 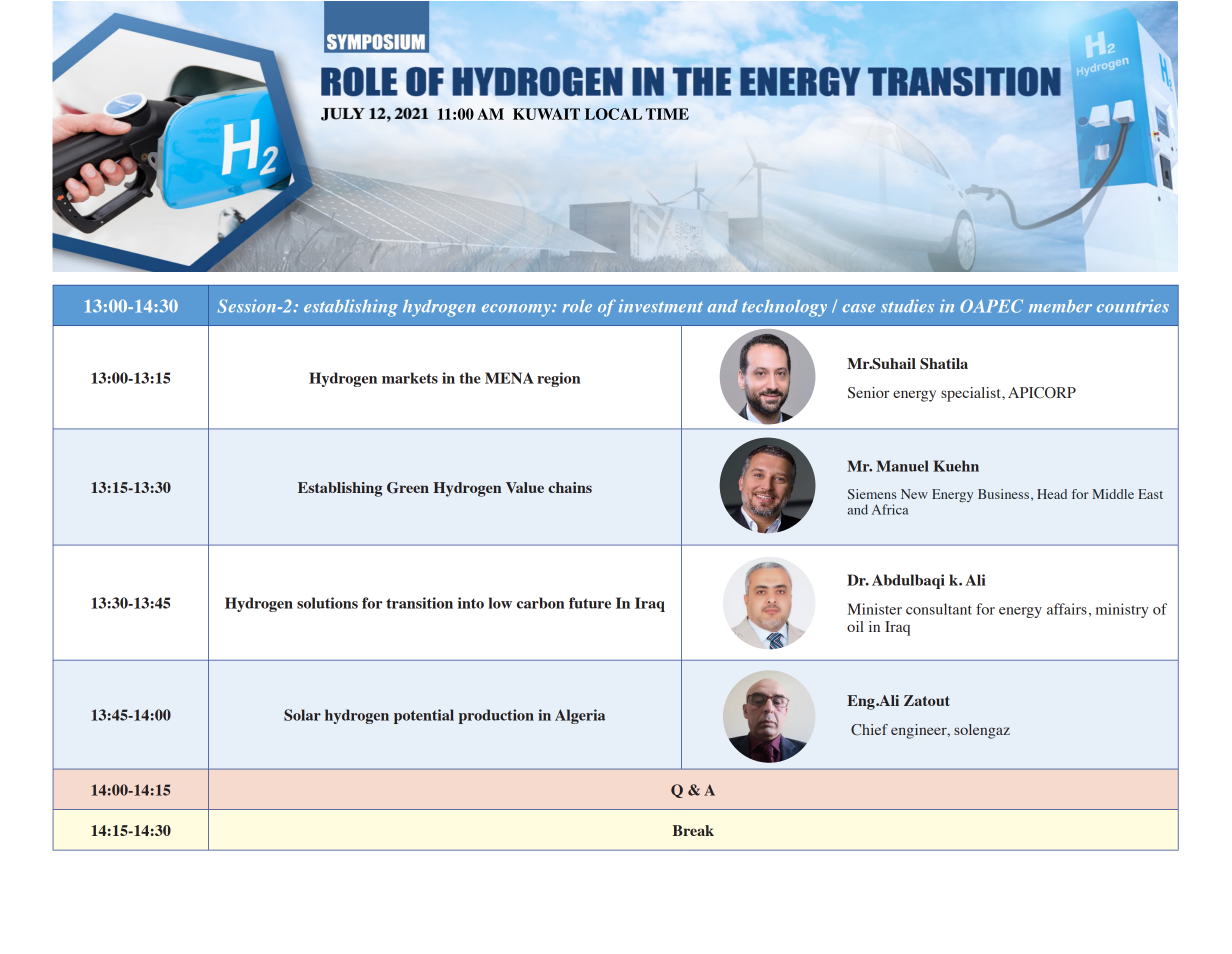 What do you see at coordinates (855, 626) in the screenshot?
I see `oil` at bounding box center [855, 626].
